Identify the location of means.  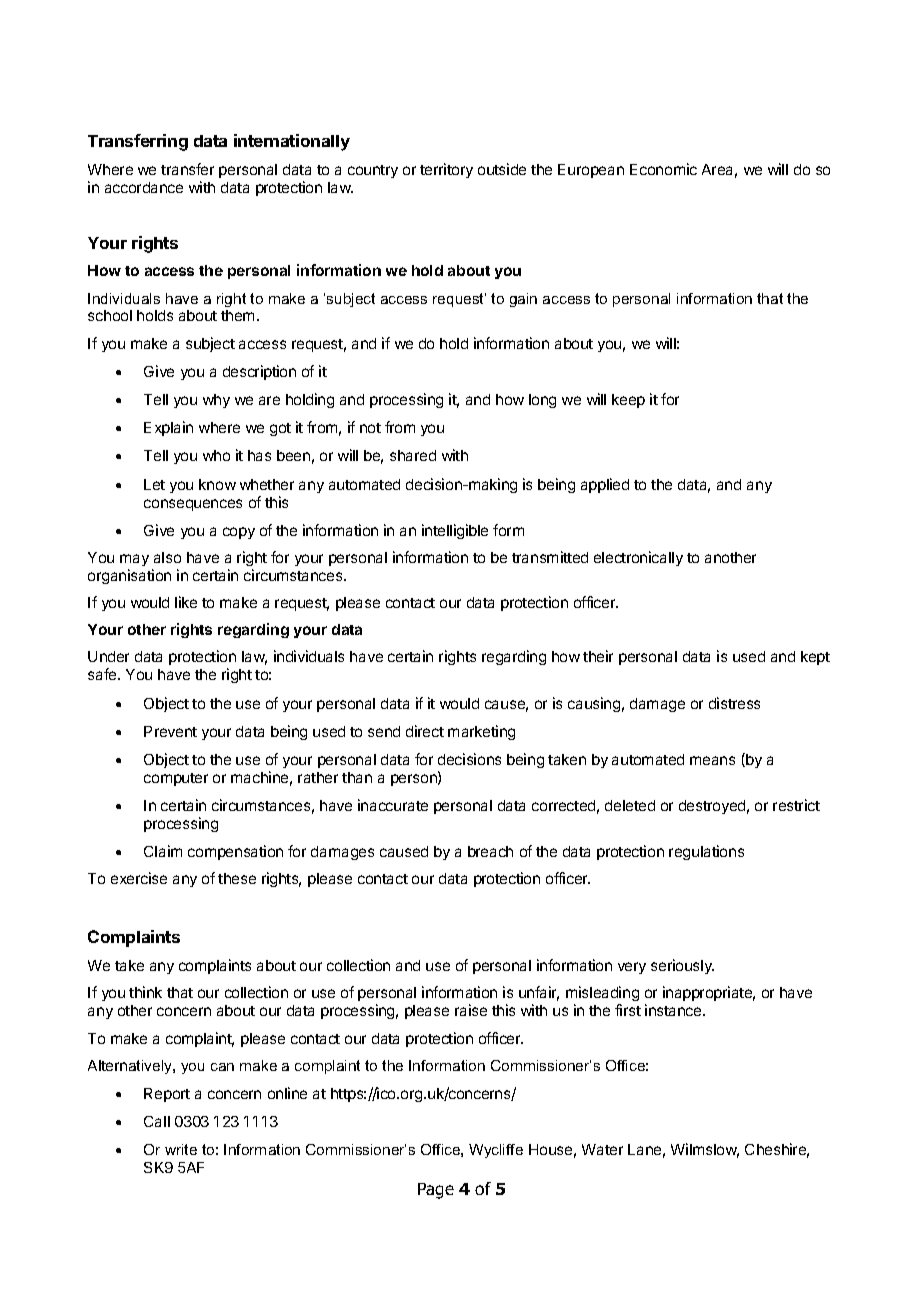
(712, 760).
